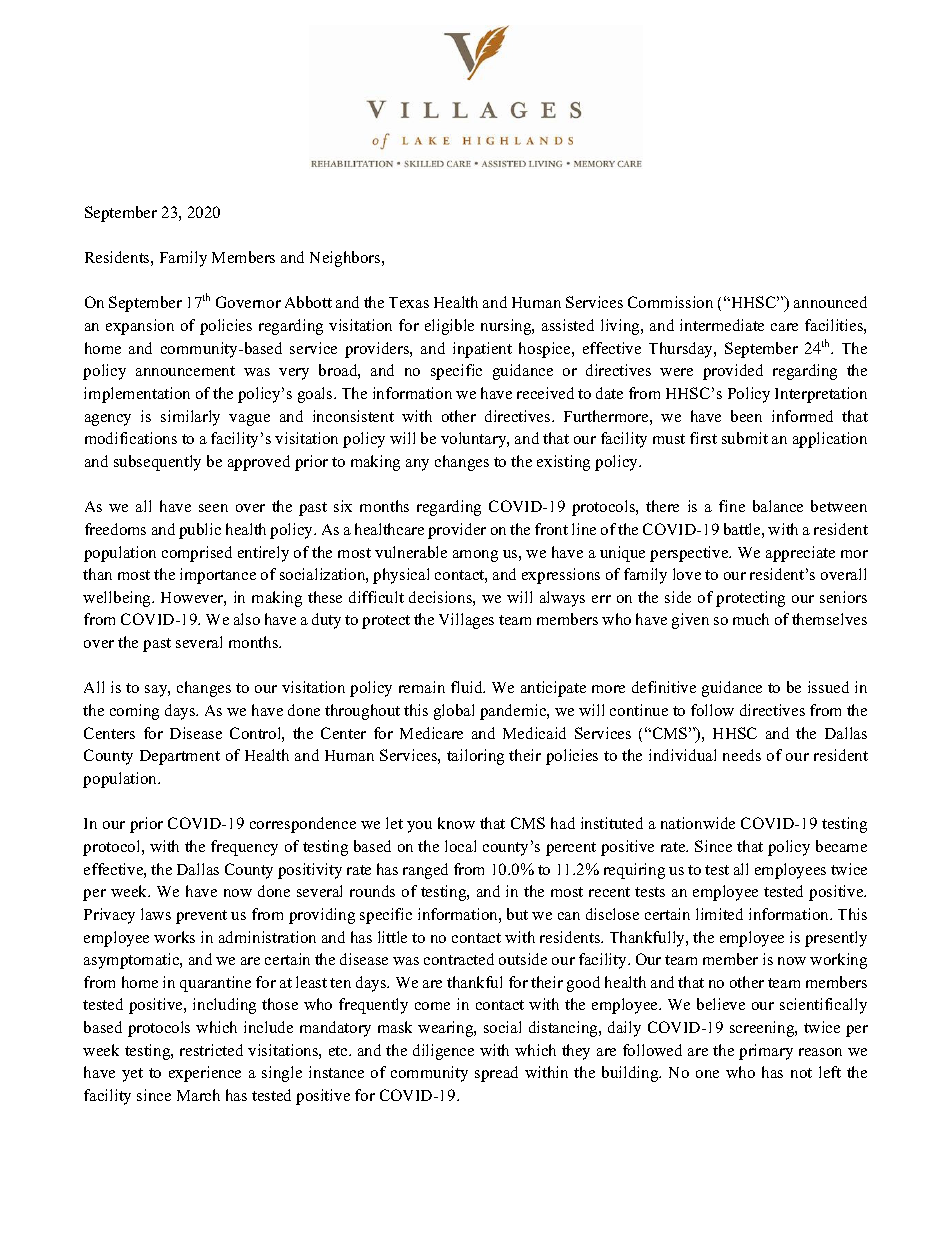  I want to click on intermediate, so click(722, 325).
